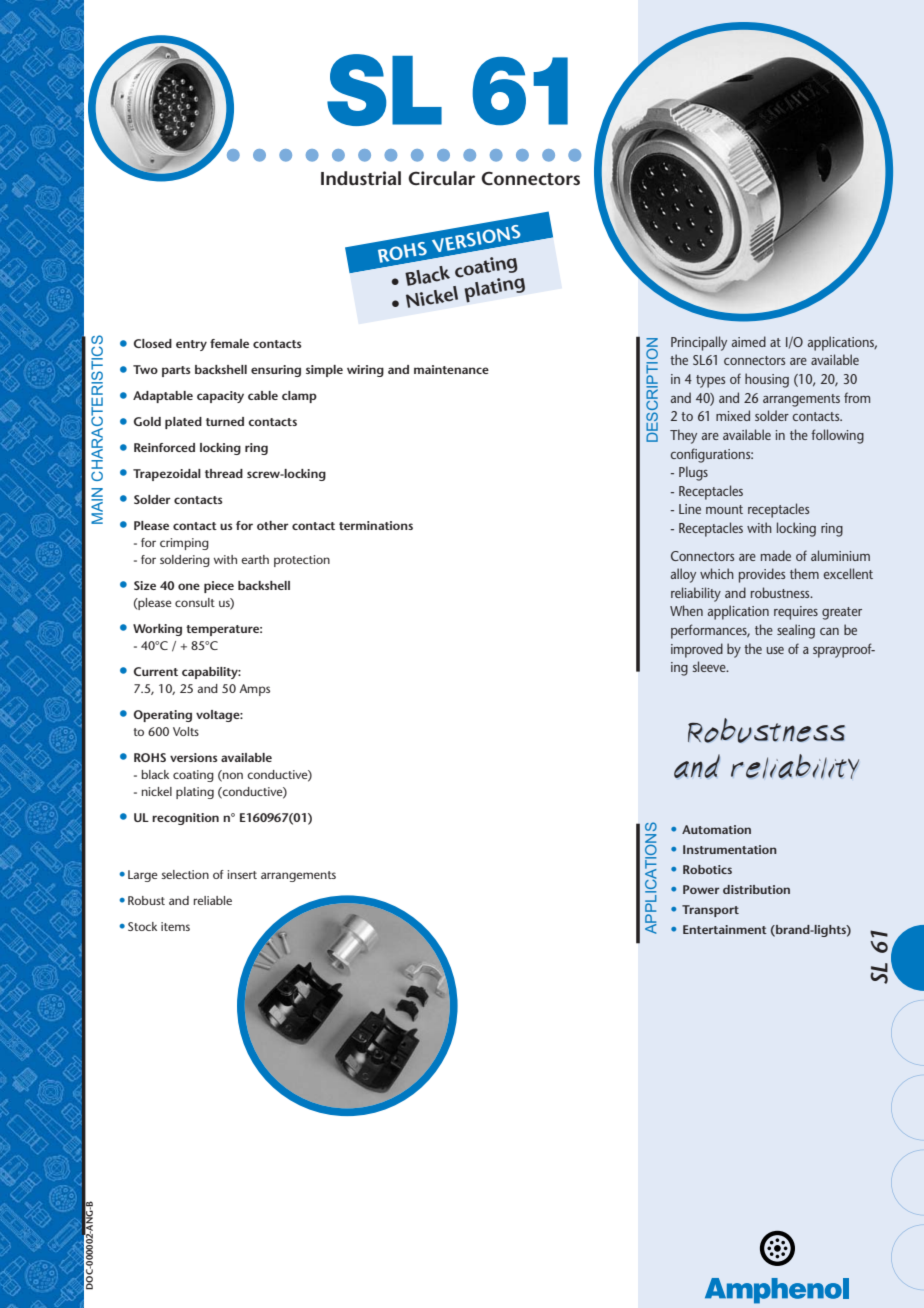 The image size is (924, 1308). I want to click on Power, so click(701, 889).
